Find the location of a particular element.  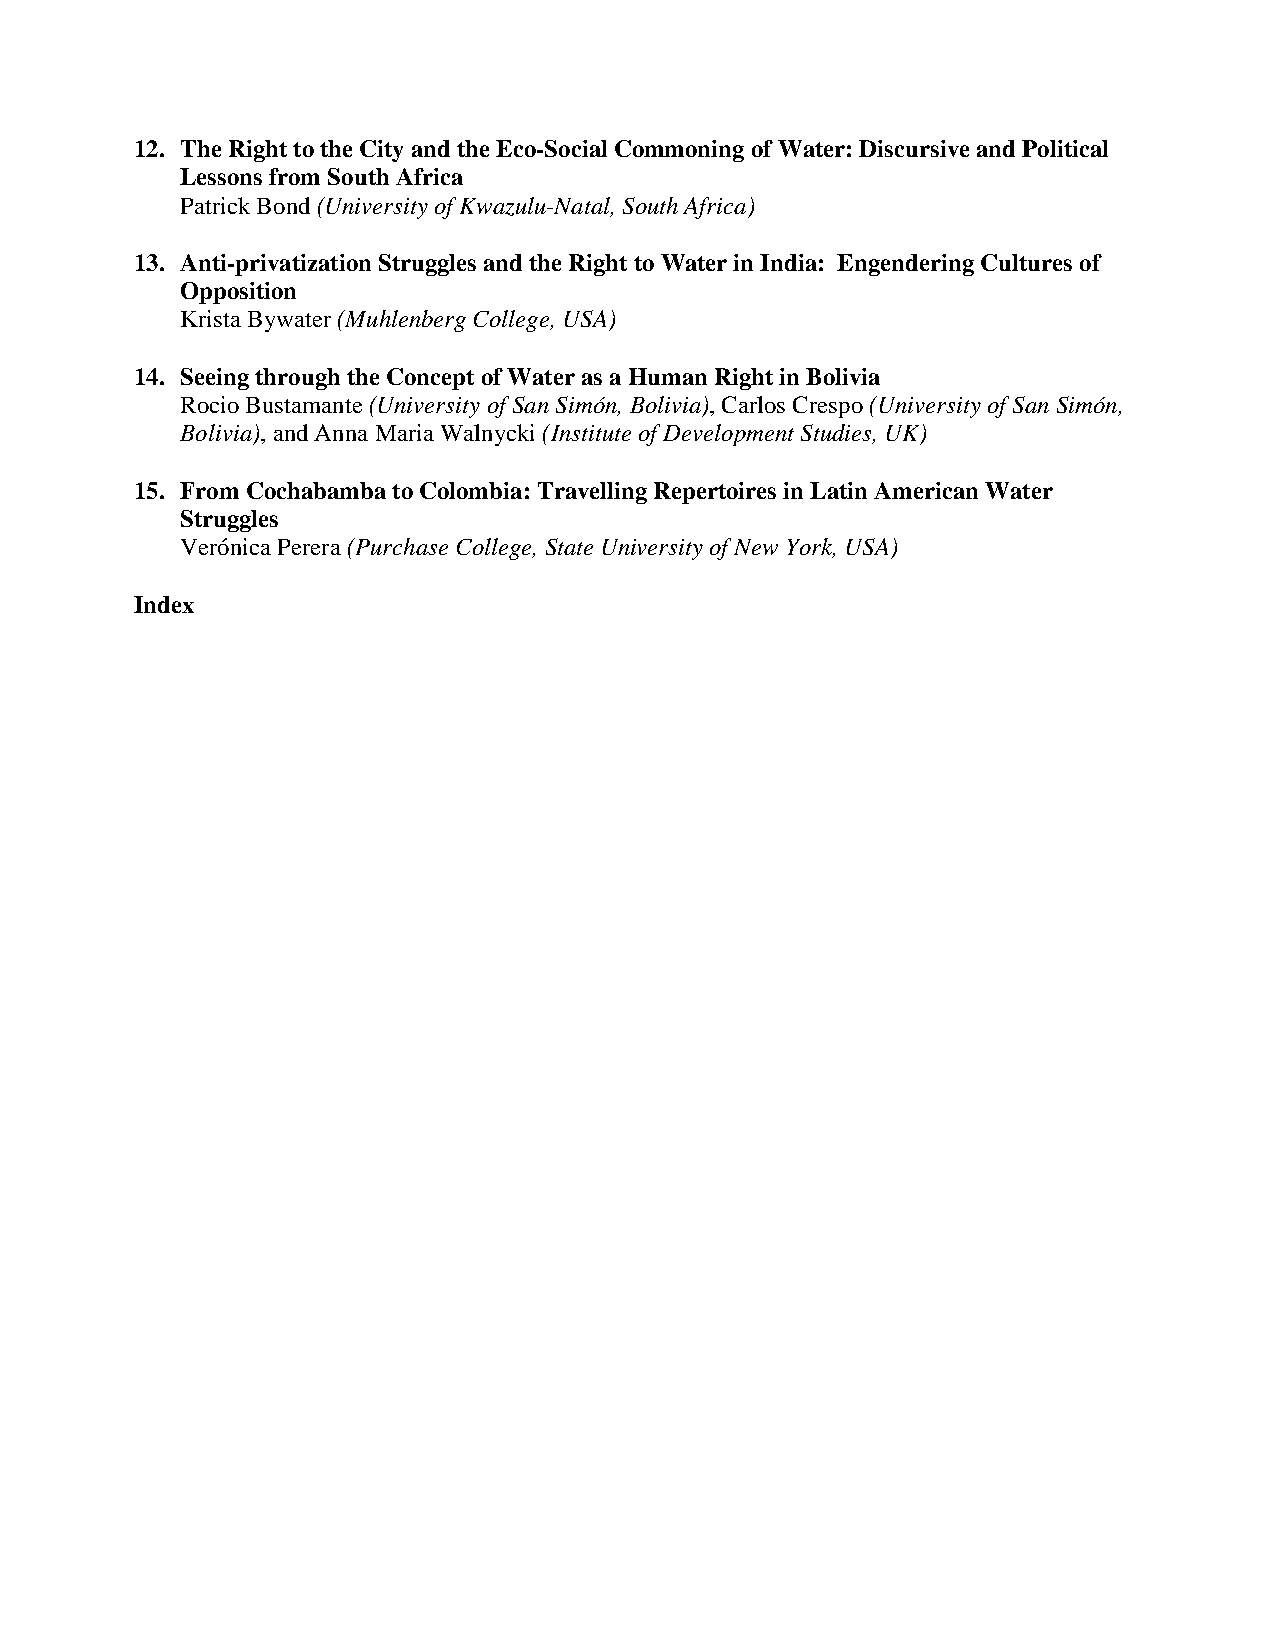

Discursive is located at coordinates (914, 148).
